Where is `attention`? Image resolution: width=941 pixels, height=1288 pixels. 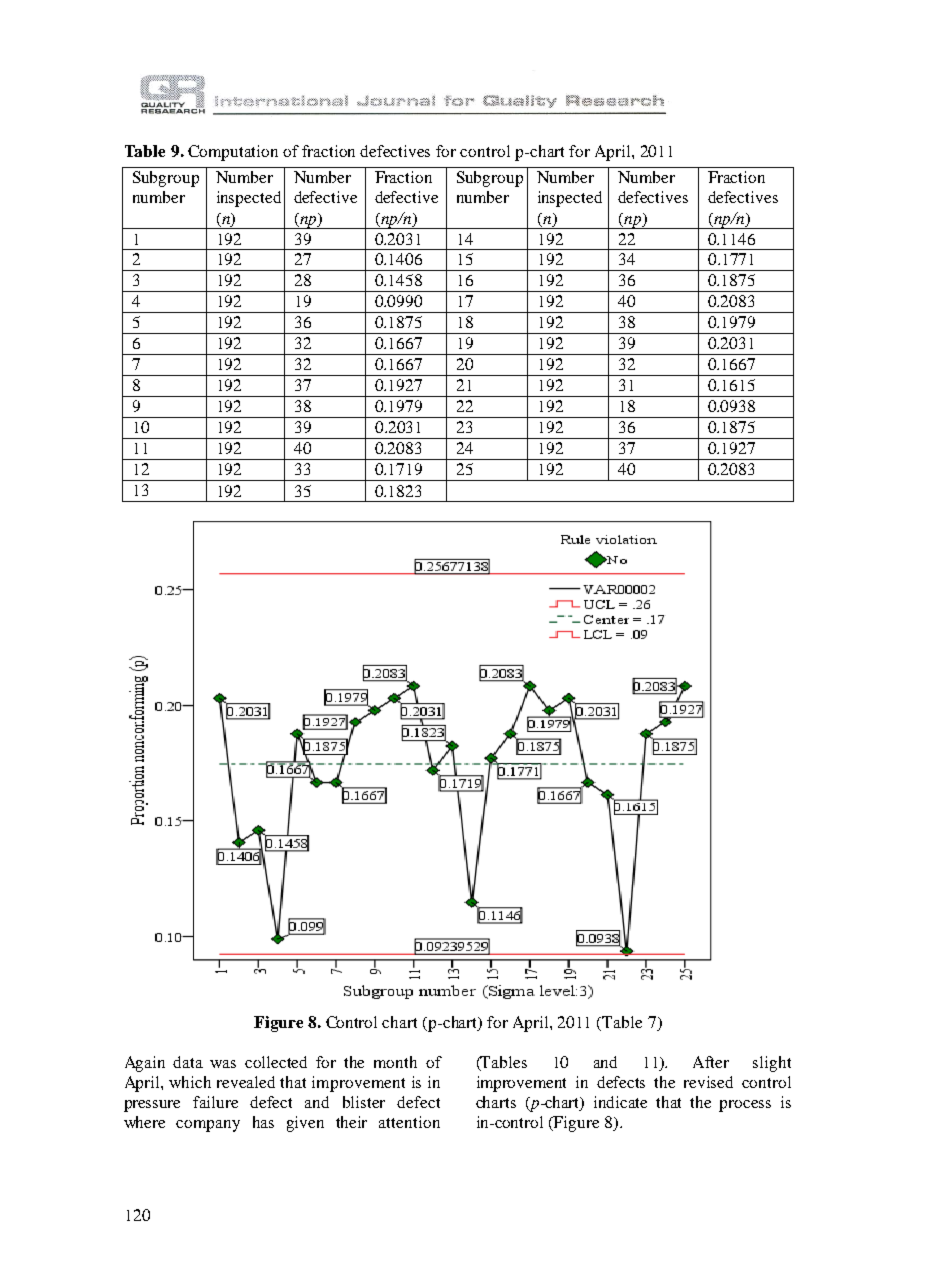 attention is located at coordinates (409, 1122).
